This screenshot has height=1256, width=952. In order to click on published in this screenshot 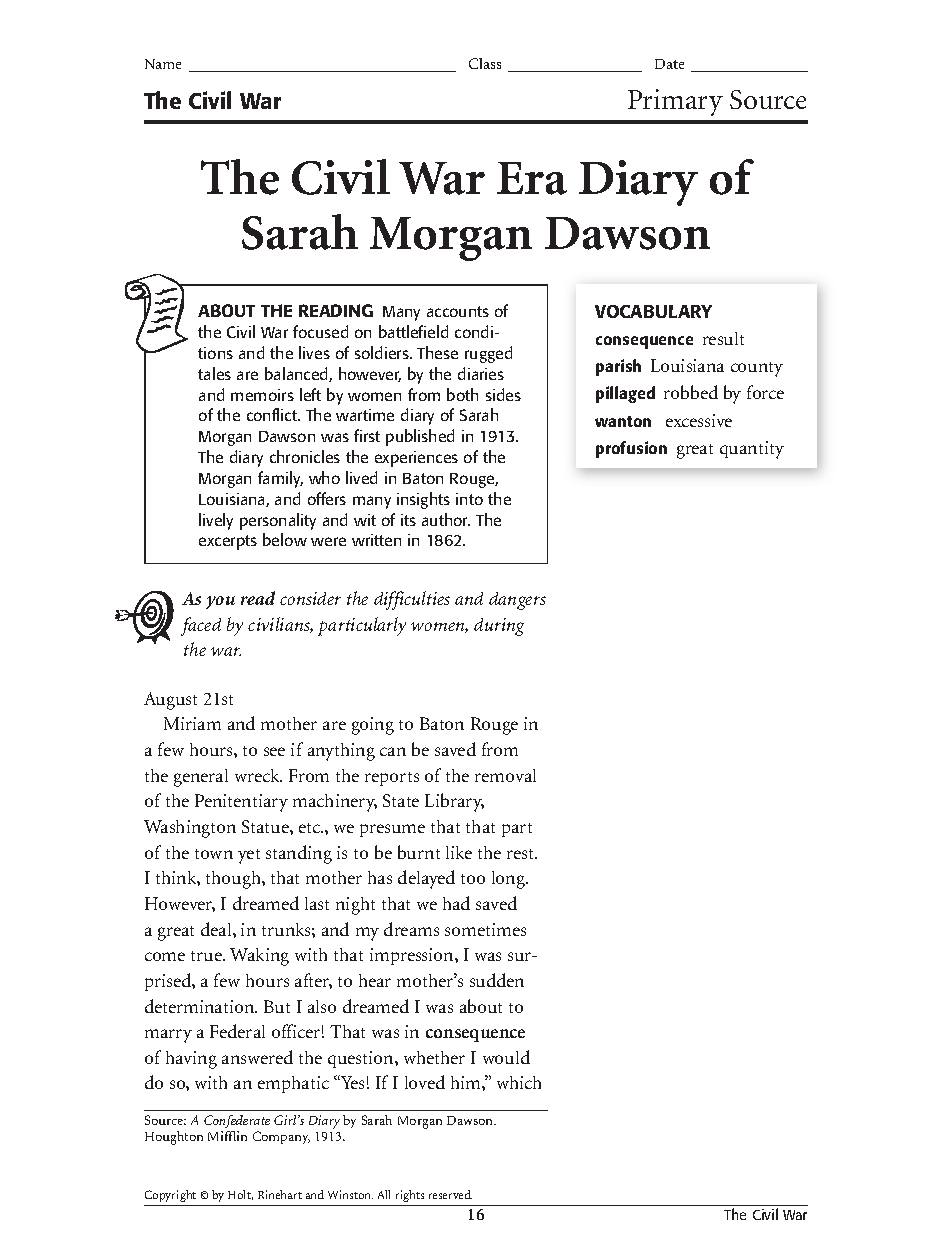, I will do `click(420, 437)`.
